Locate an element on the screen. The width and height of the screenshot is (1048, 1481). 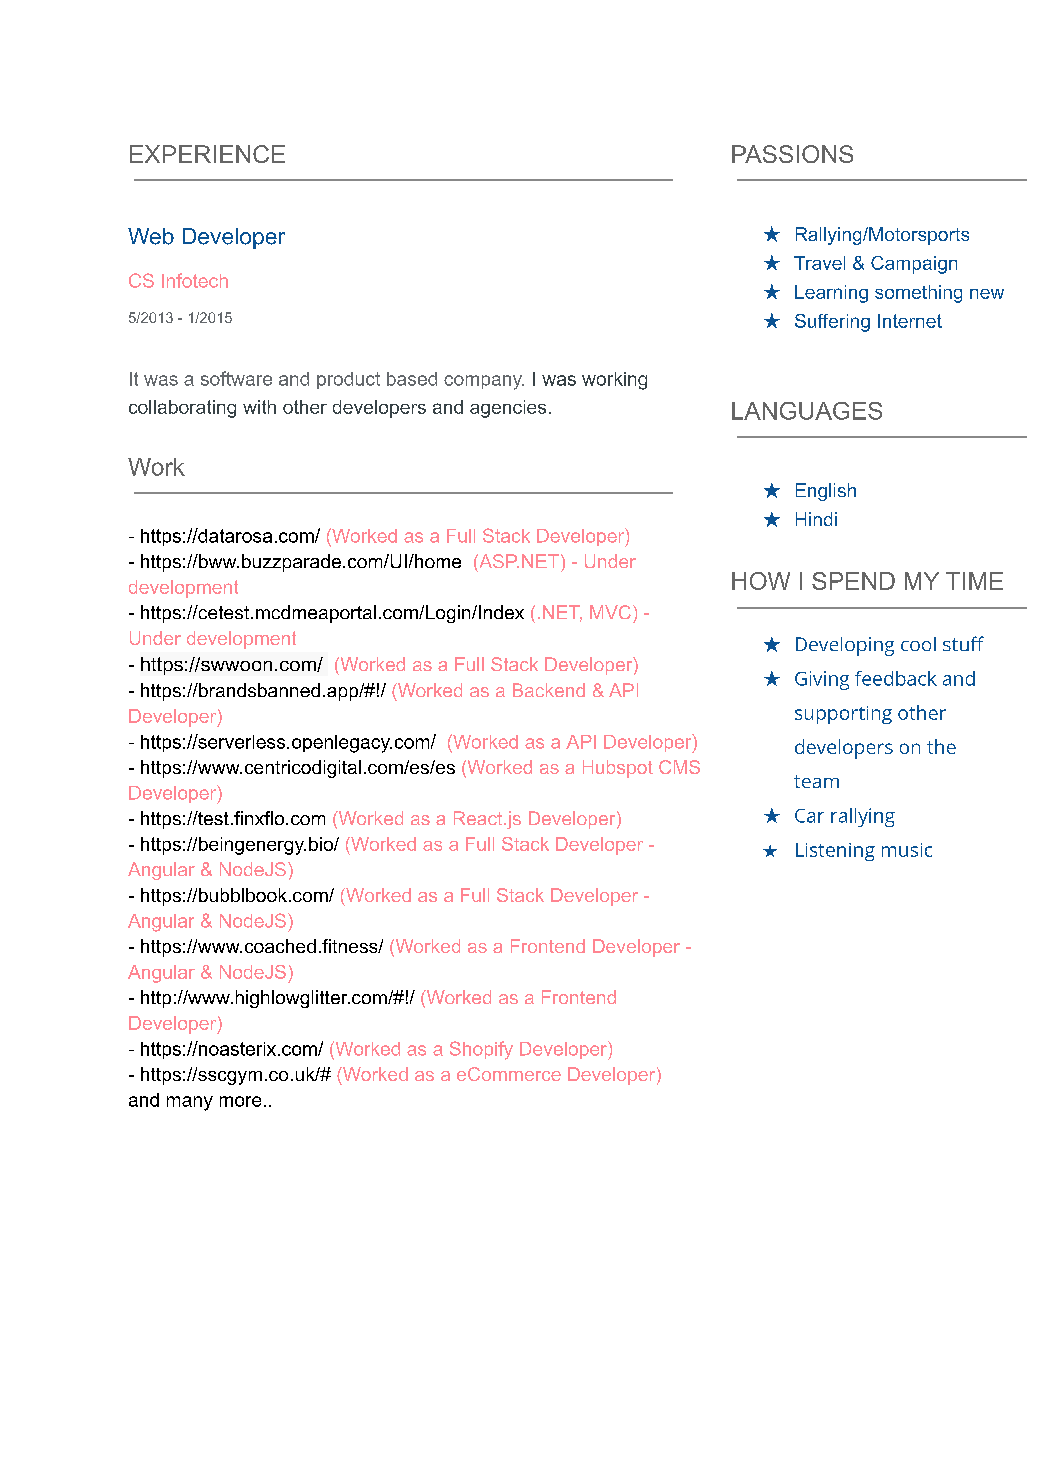
with is located at coordinates (259, 407).
